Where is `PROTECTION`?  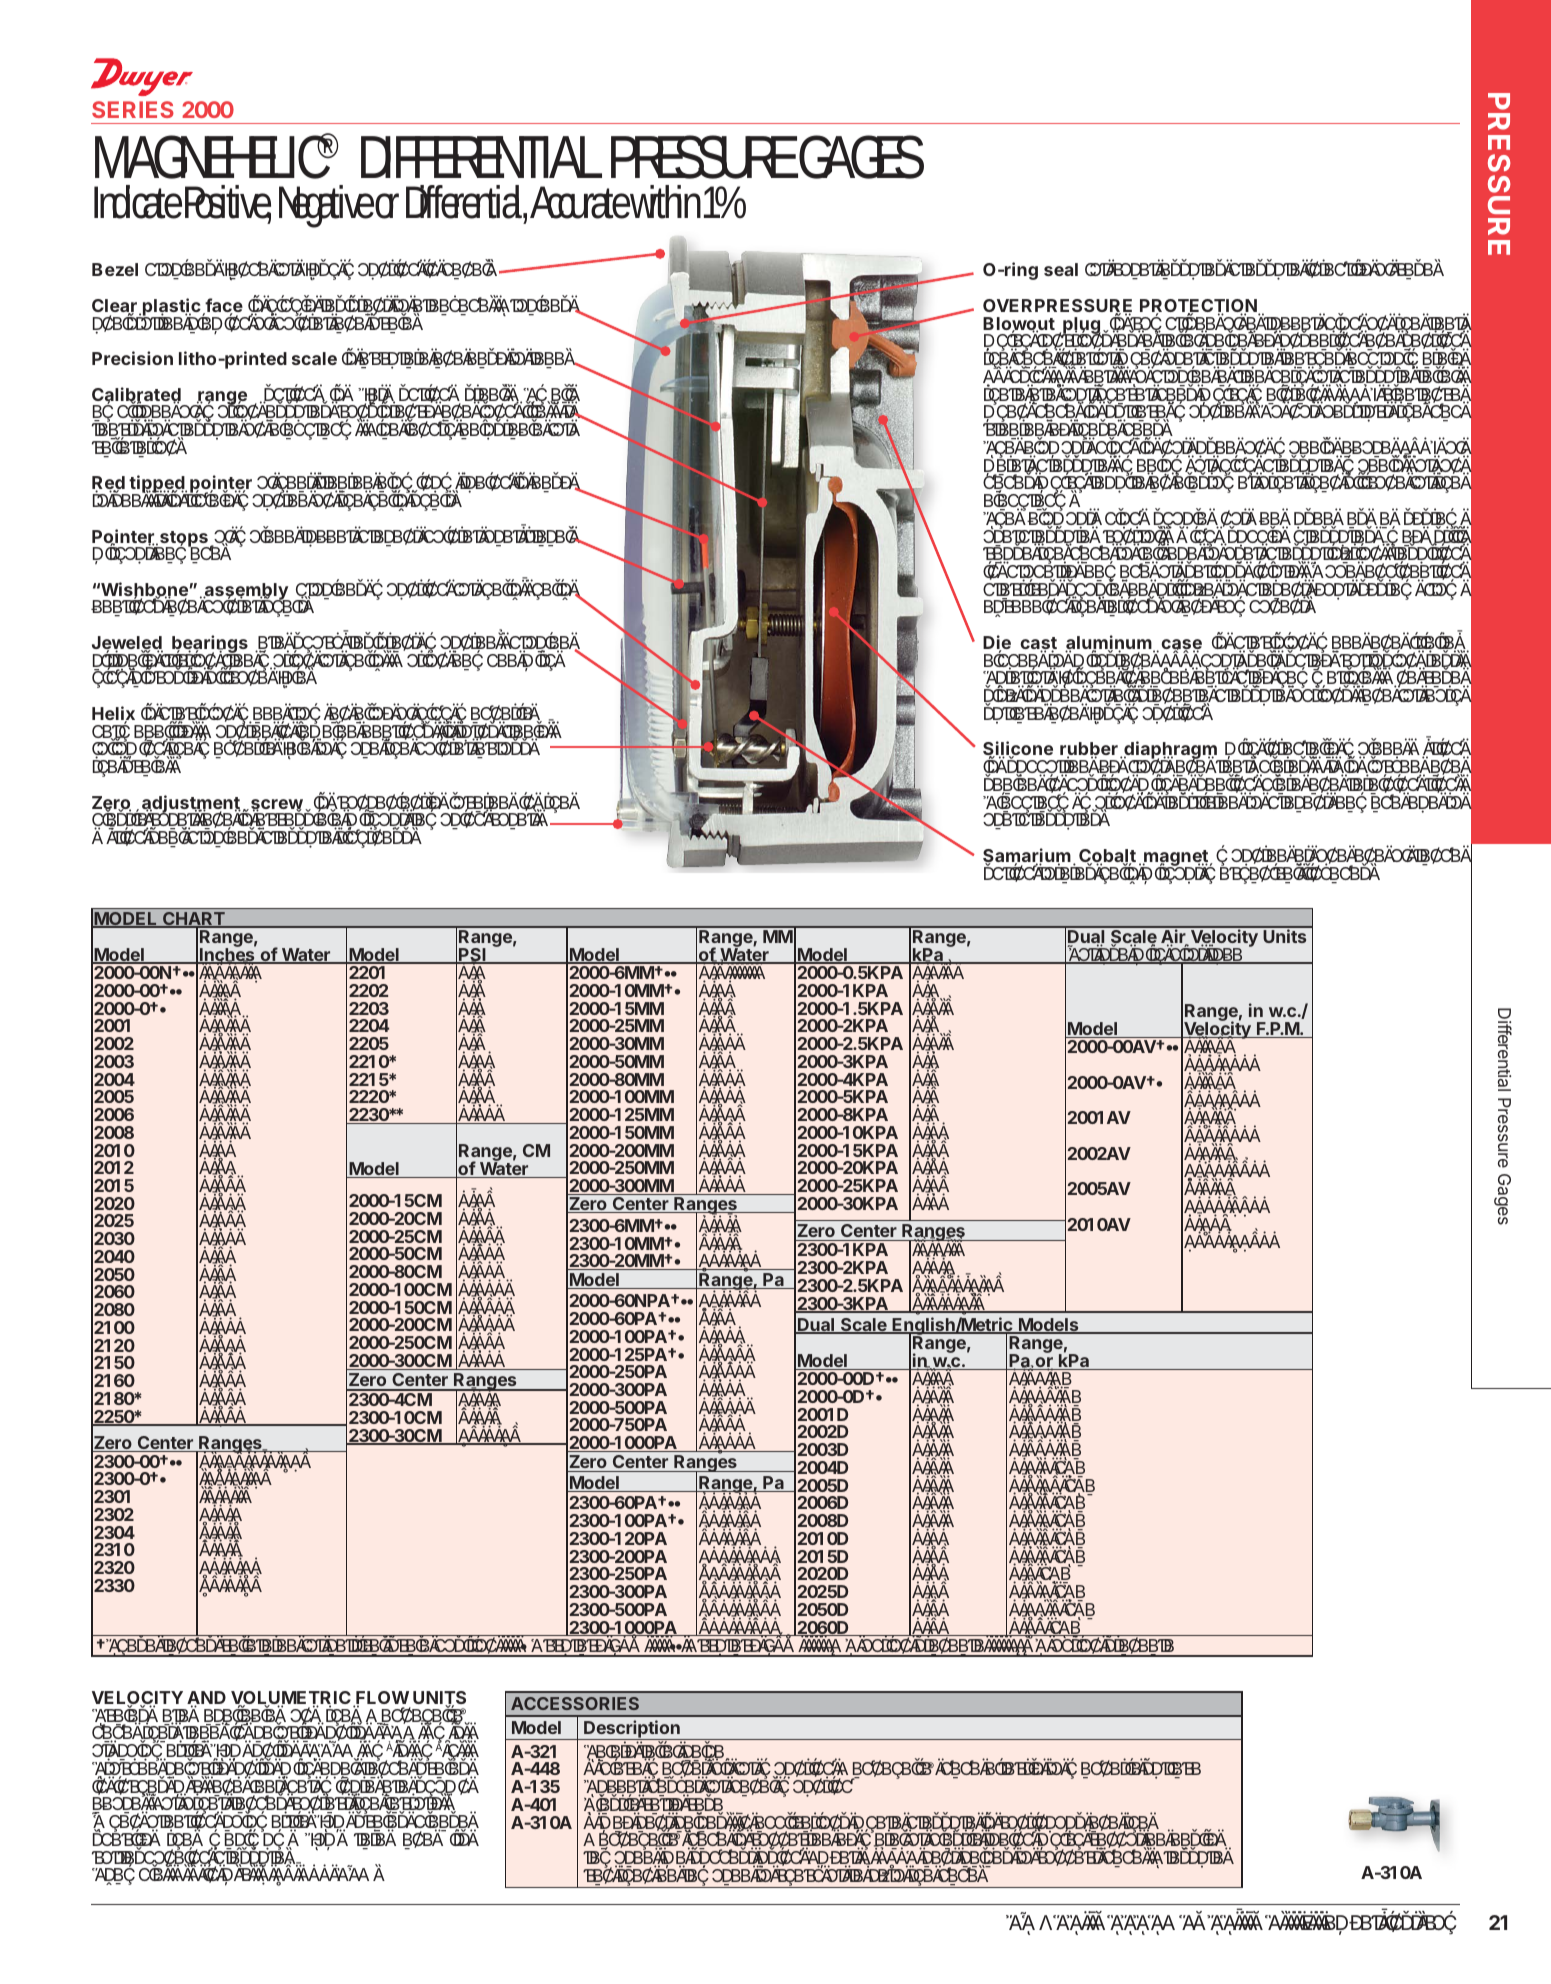
PROTECTION is located at coordinates (1199, 307).
